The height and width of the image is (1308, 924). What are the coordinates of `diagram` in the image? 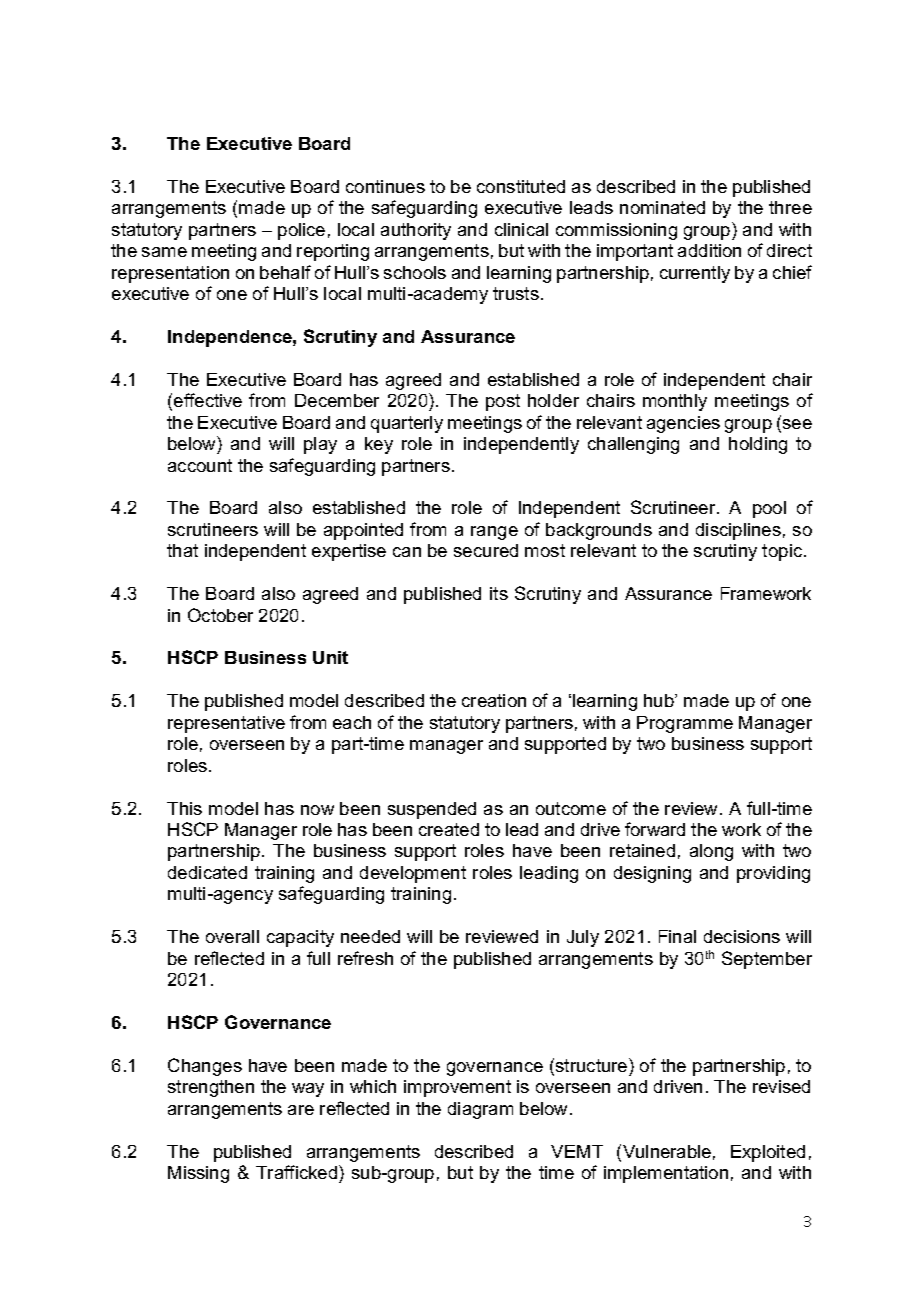 It's located at (480, 1110).
